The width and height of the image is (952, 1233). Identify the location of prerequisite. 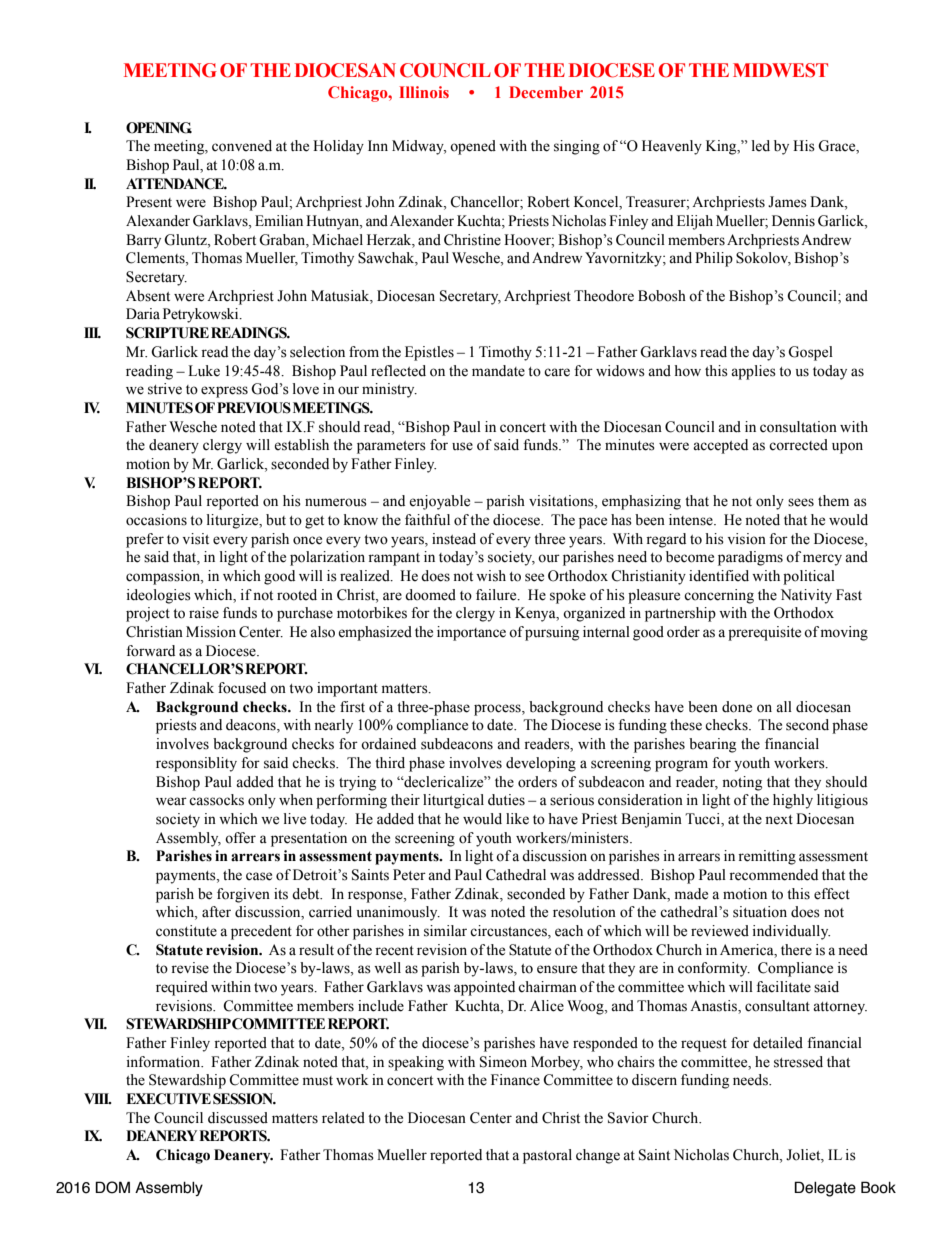
(764, 633).
